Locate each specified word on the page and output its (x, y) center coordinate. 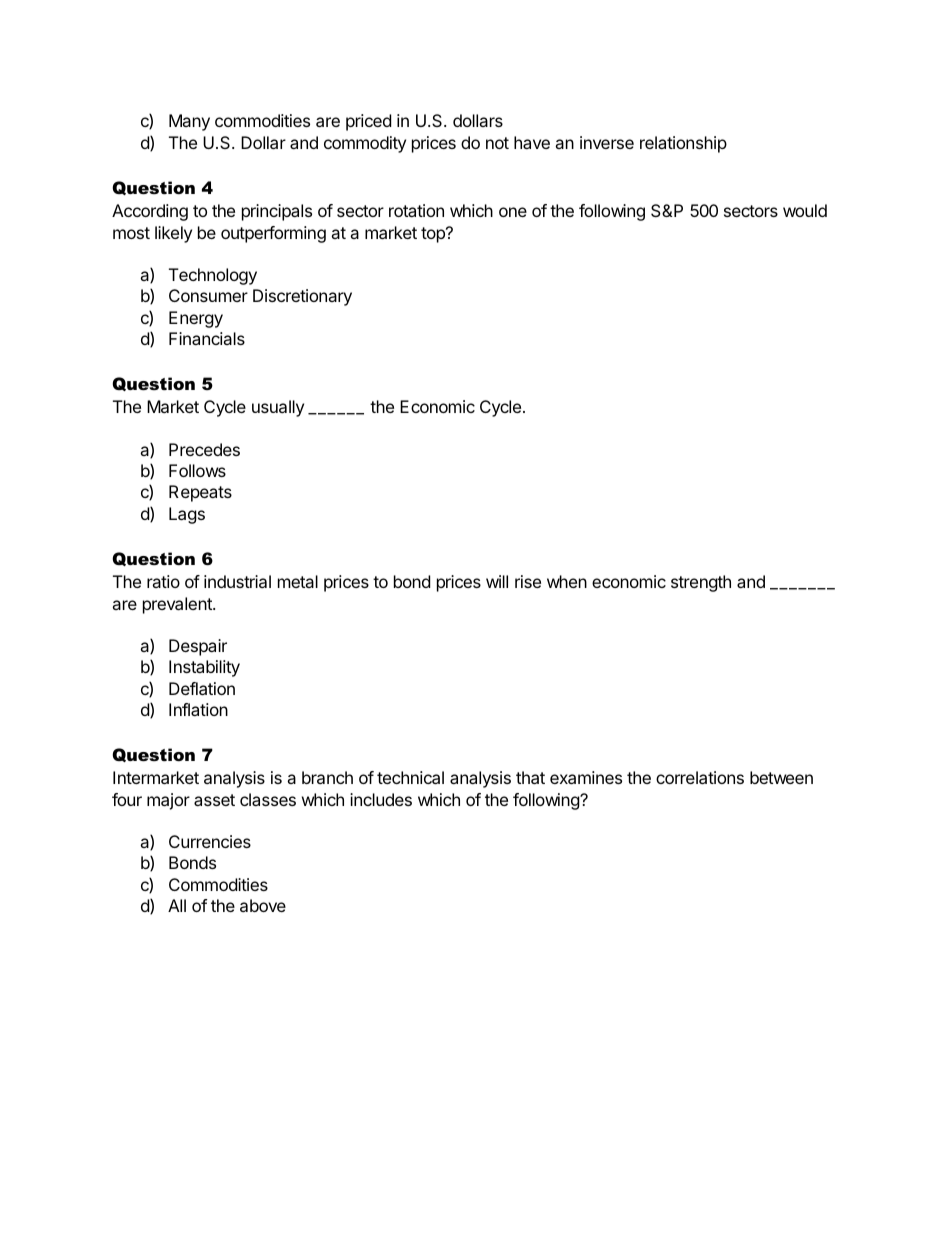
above (263, 905)
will (497, 581)
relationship (683, 144)
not (497, 143)
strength (701, 583)
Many (189, 122)
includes (381, 799)
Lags (187, 515)
